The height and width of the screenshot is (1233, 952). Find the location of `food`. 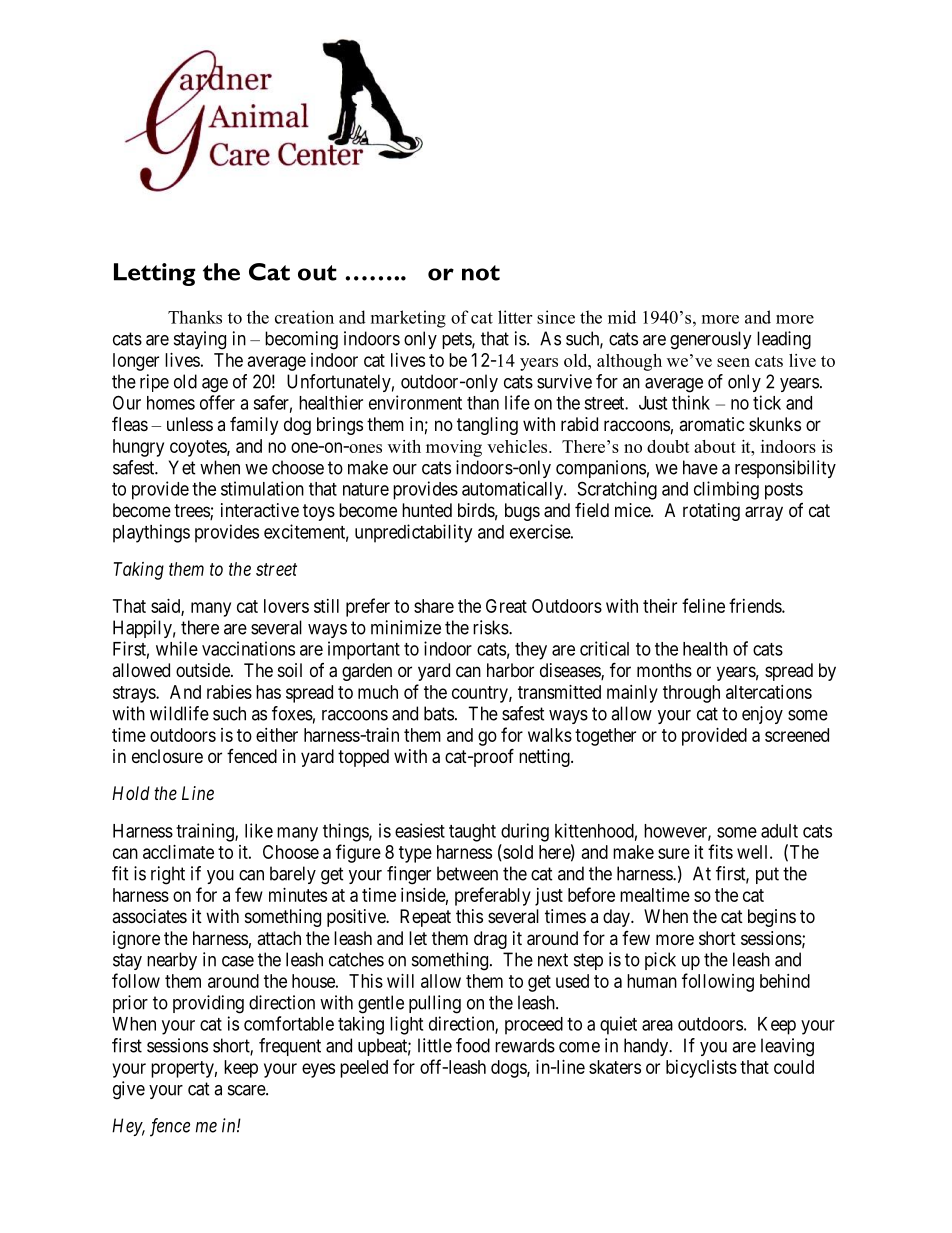

food is located at coordinates (473, 1045).
